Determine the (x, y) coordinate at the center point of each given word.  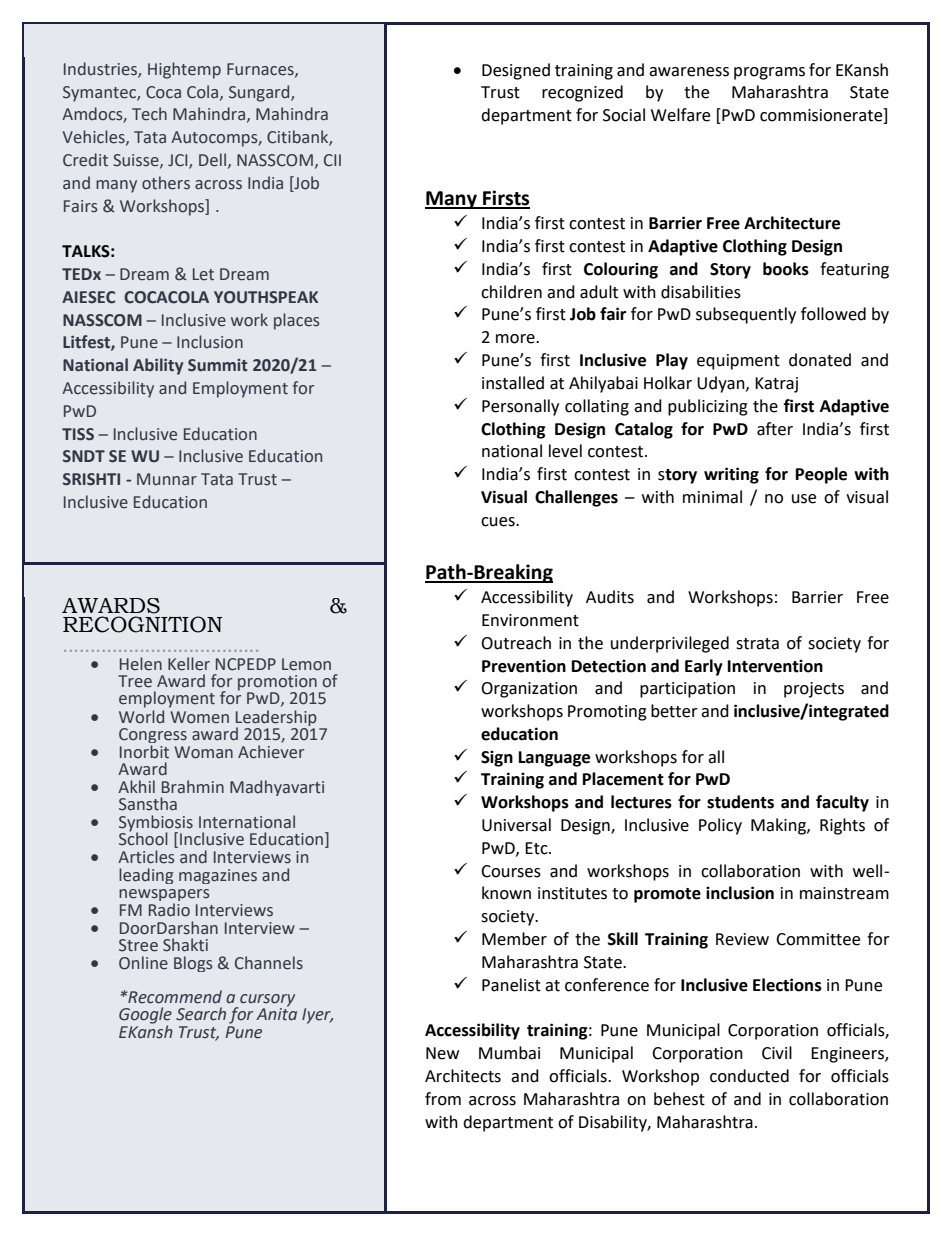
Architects (463, 1076)
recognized (582, 93)
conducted (749, 1076)
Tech (149, 114)
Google (145, 1016)
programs (769, 73)
